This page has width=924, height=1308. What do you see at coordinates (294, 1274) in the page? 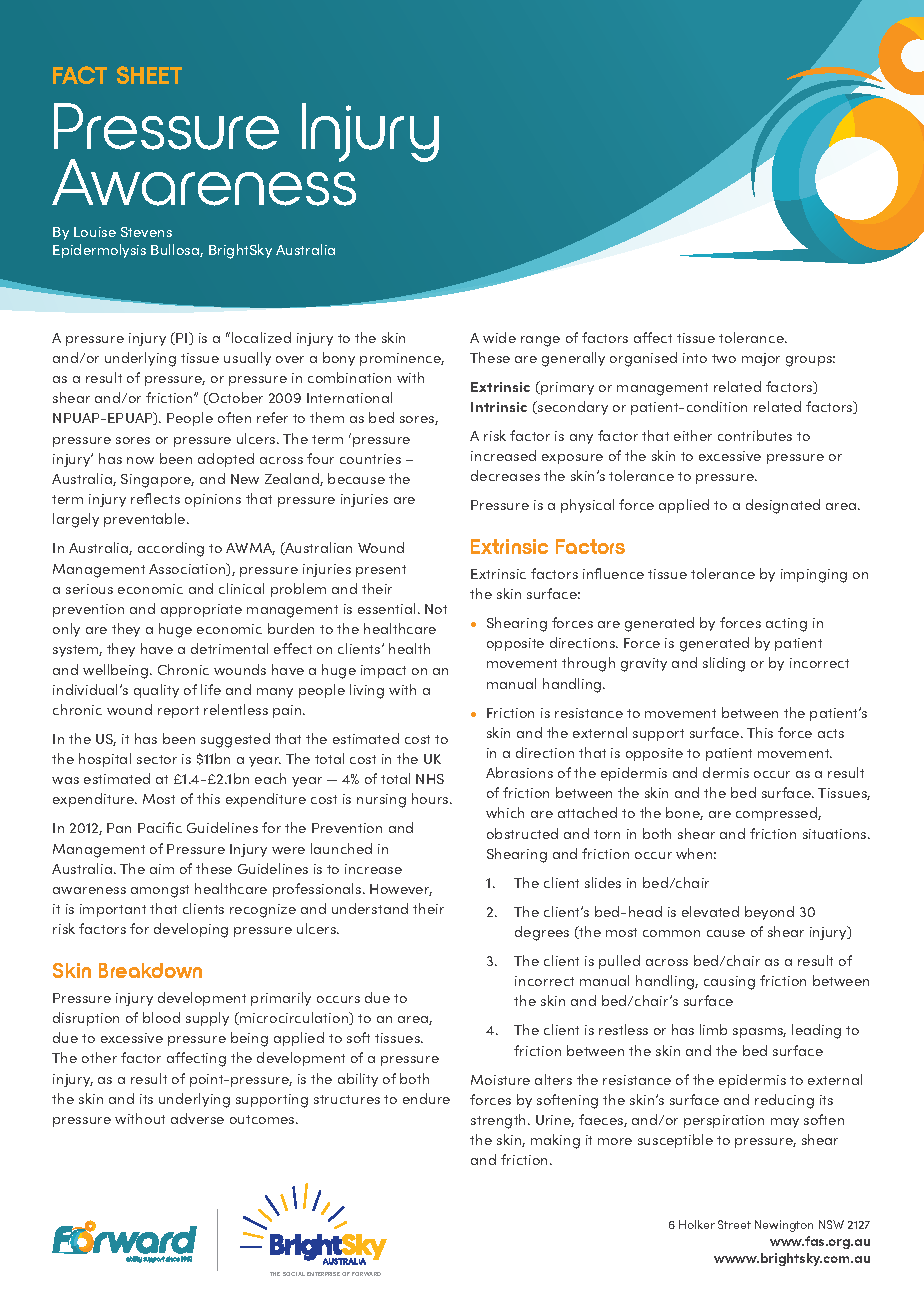
I see `SOCIAL` at bounding box center [294, 1274].
